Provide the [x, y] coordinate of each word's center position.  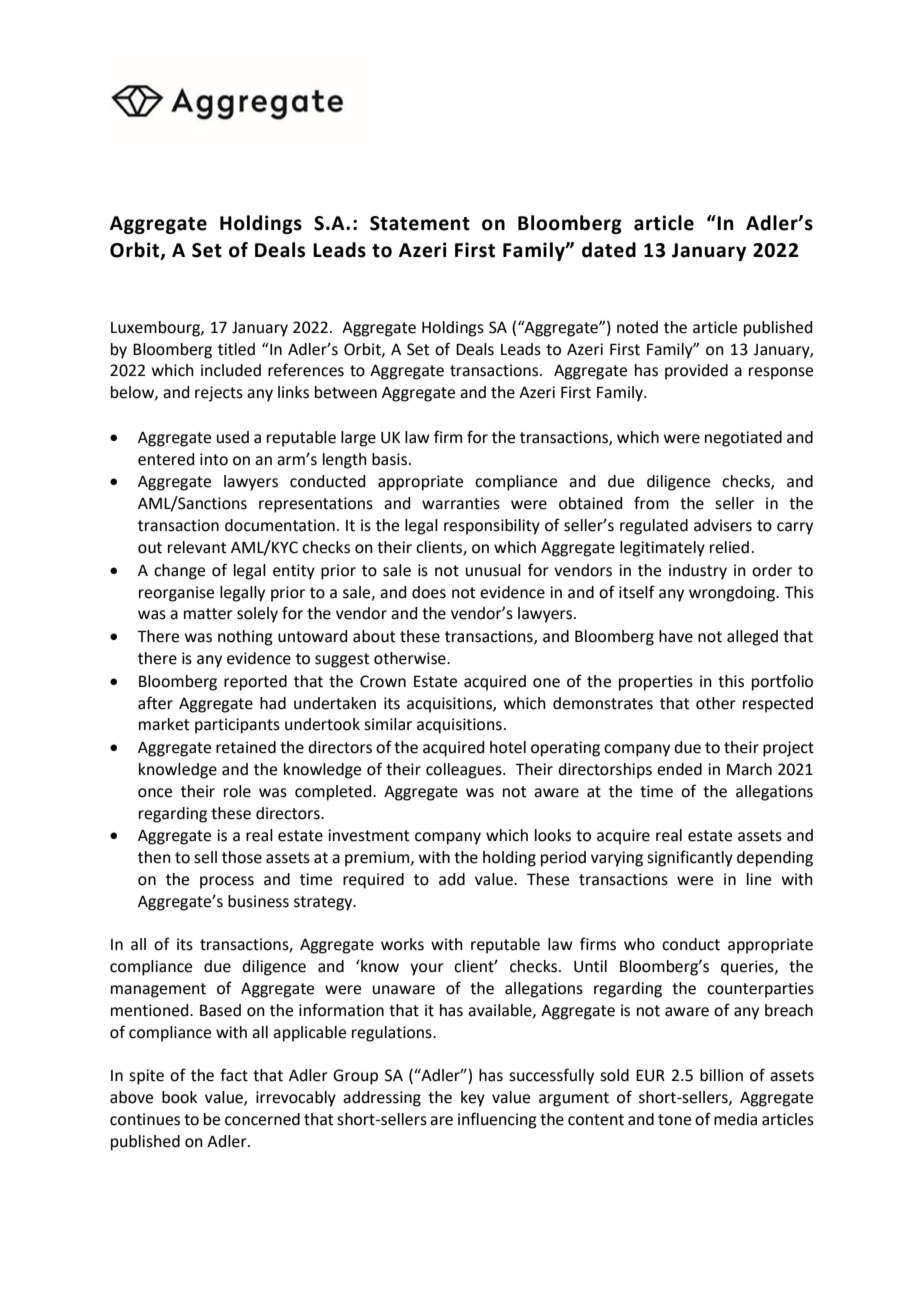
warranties [461, 503]
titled [236, 349]
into [214, 459]
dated [609, 250]
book [179, 1097]
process [227, 882]
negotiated [743, 439]
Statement [420, 223]
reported [255, 683]
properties [656, 683]
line [759, 879]
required [373, 881]
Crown [383, 681]
